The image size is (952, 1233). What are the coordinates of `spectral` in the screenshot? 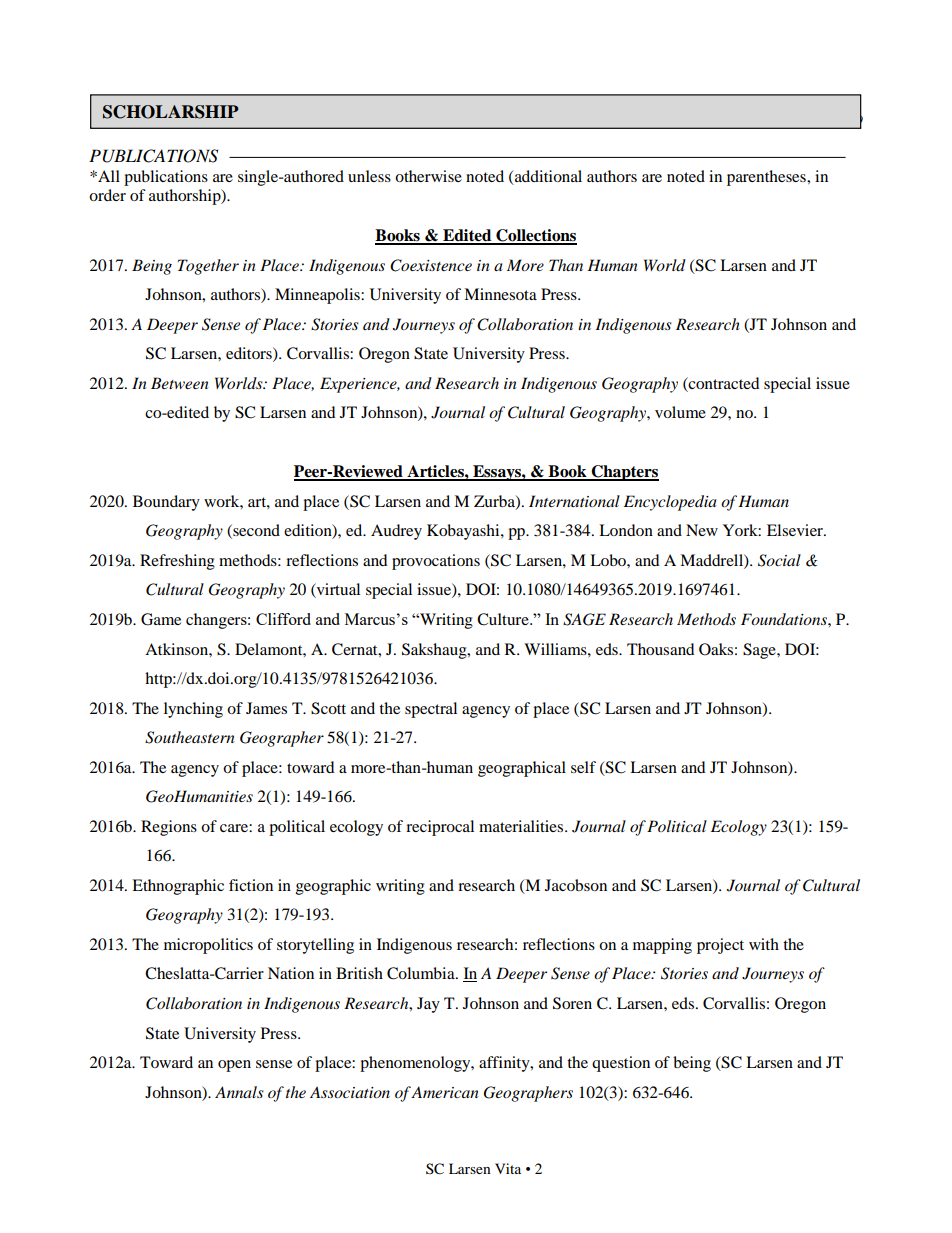 It's located at (431, 710).
